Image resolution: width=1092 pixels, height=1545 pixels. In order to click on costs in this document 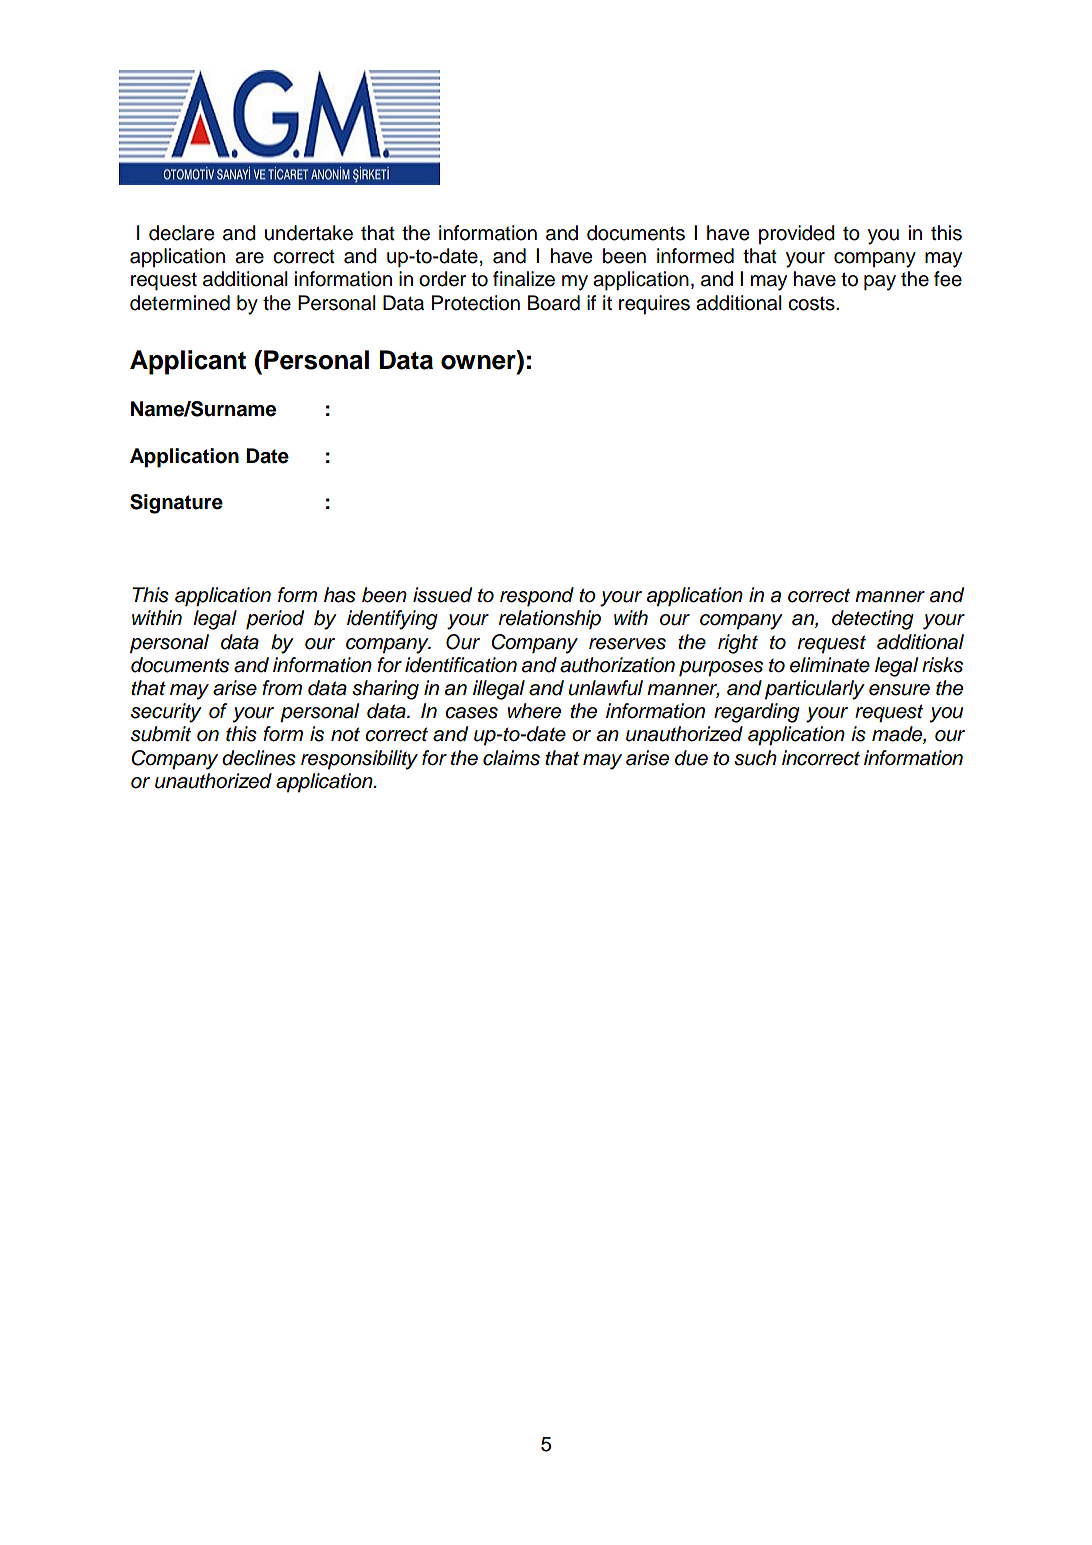, I will do `click(812, 303)`.
